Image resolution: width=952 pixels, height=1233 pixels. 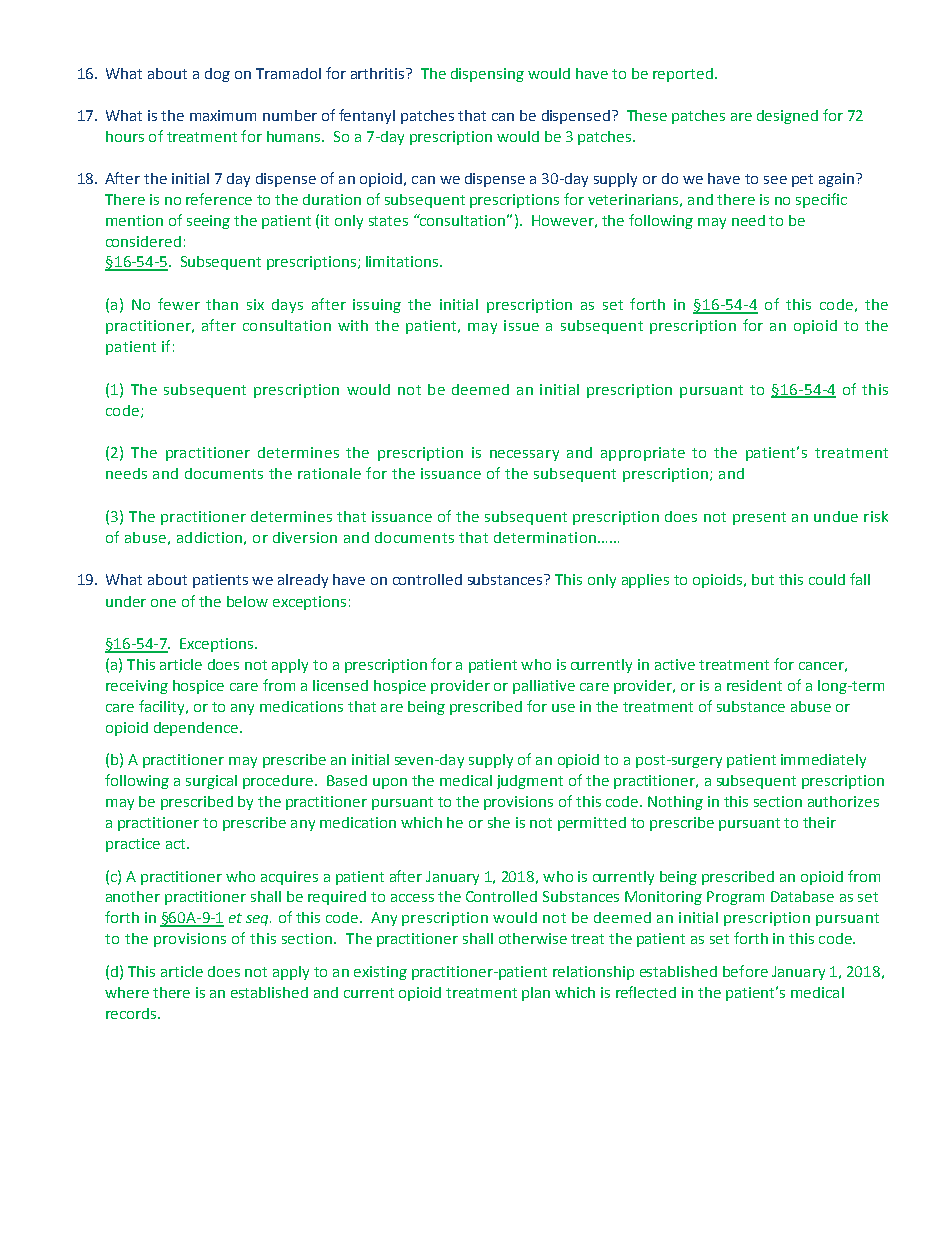 What do you see at coordinates (222, 304) in the screenshot?
I see `than` at bounding box center [222, 304].
